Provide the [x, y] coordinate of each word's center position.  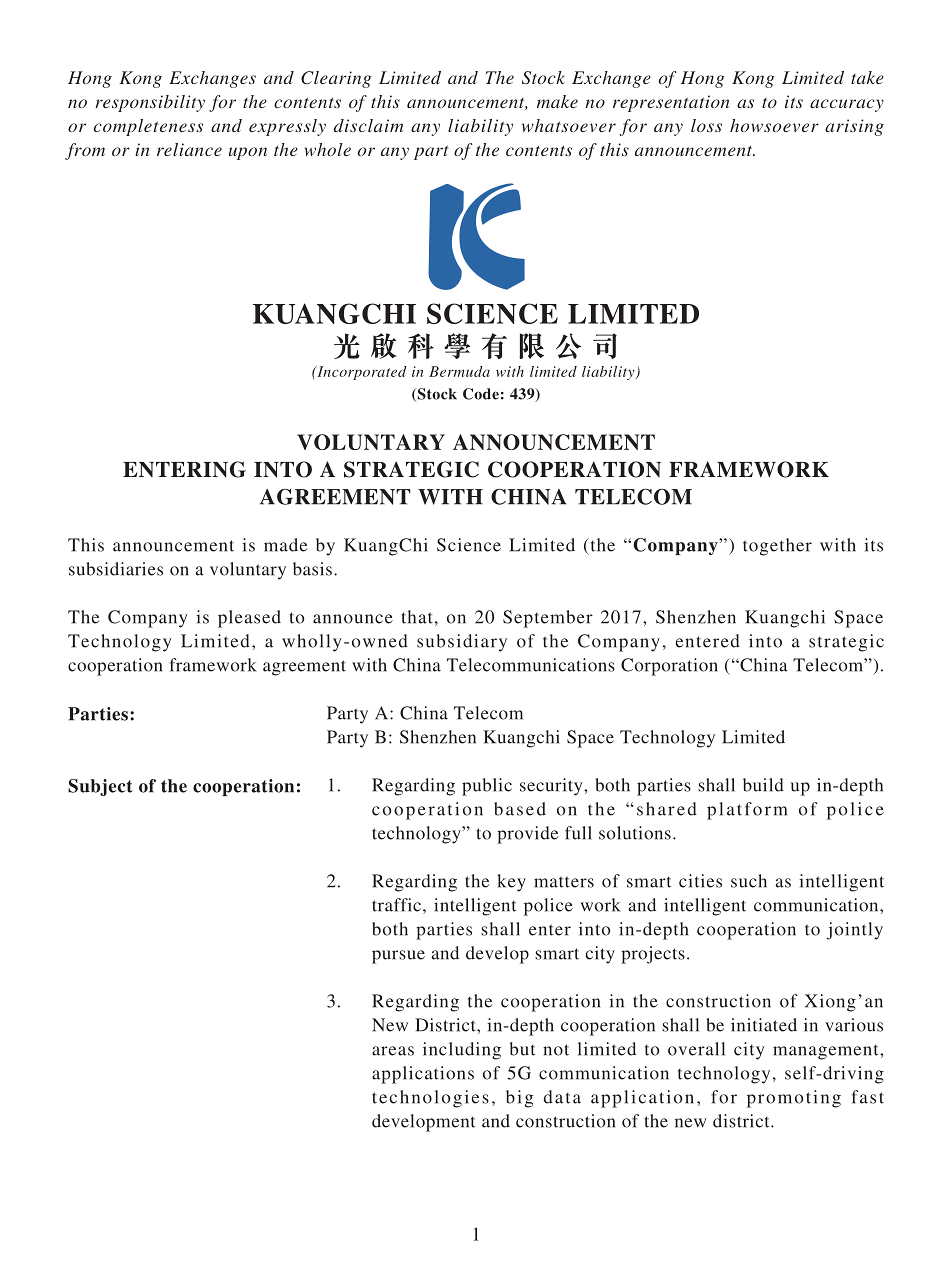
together [777, 547]
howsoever [774, 125]
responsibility [150, 103]
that [417, 617]
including [462, 1051]
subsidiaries [116, 569]
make [557, 101]
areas [393, 1051]
